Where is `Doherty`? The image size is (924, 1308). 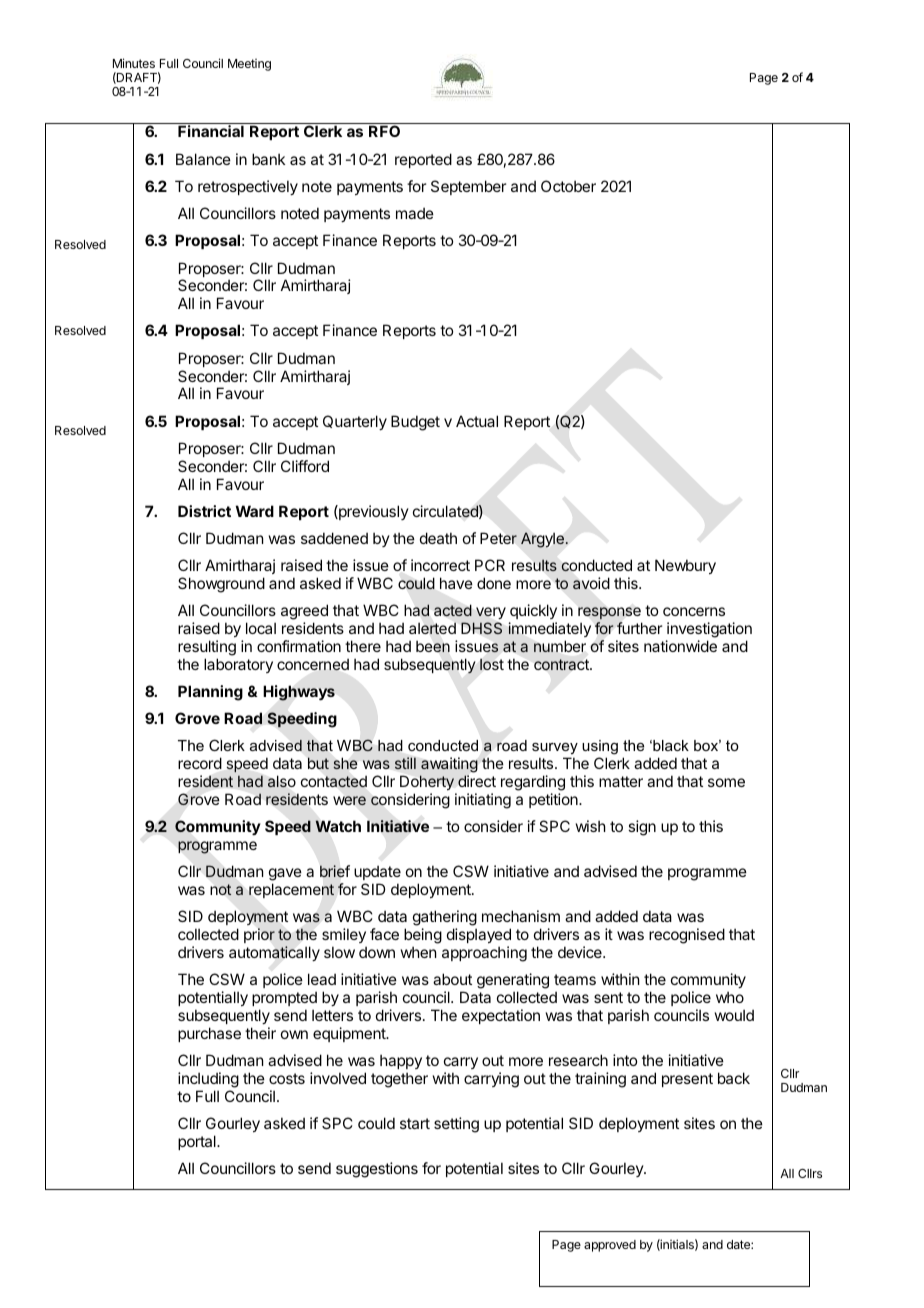
Doherty is located at coordinates (427, 782).
